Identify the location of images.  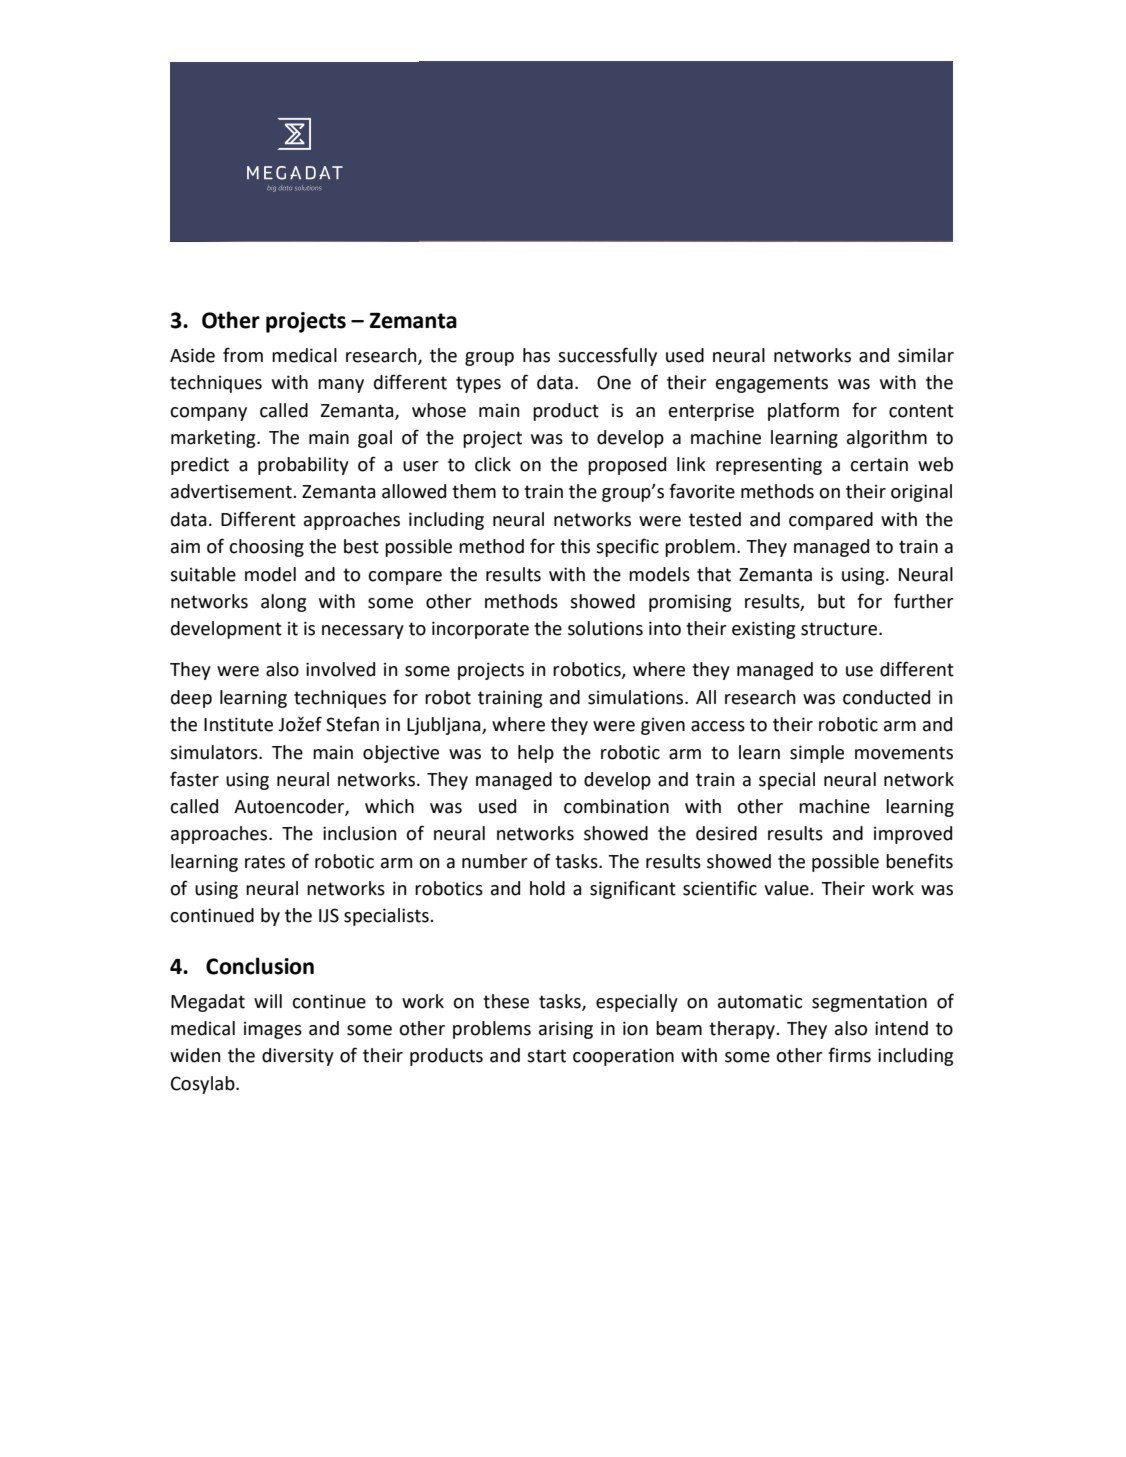
(273, 1030).
